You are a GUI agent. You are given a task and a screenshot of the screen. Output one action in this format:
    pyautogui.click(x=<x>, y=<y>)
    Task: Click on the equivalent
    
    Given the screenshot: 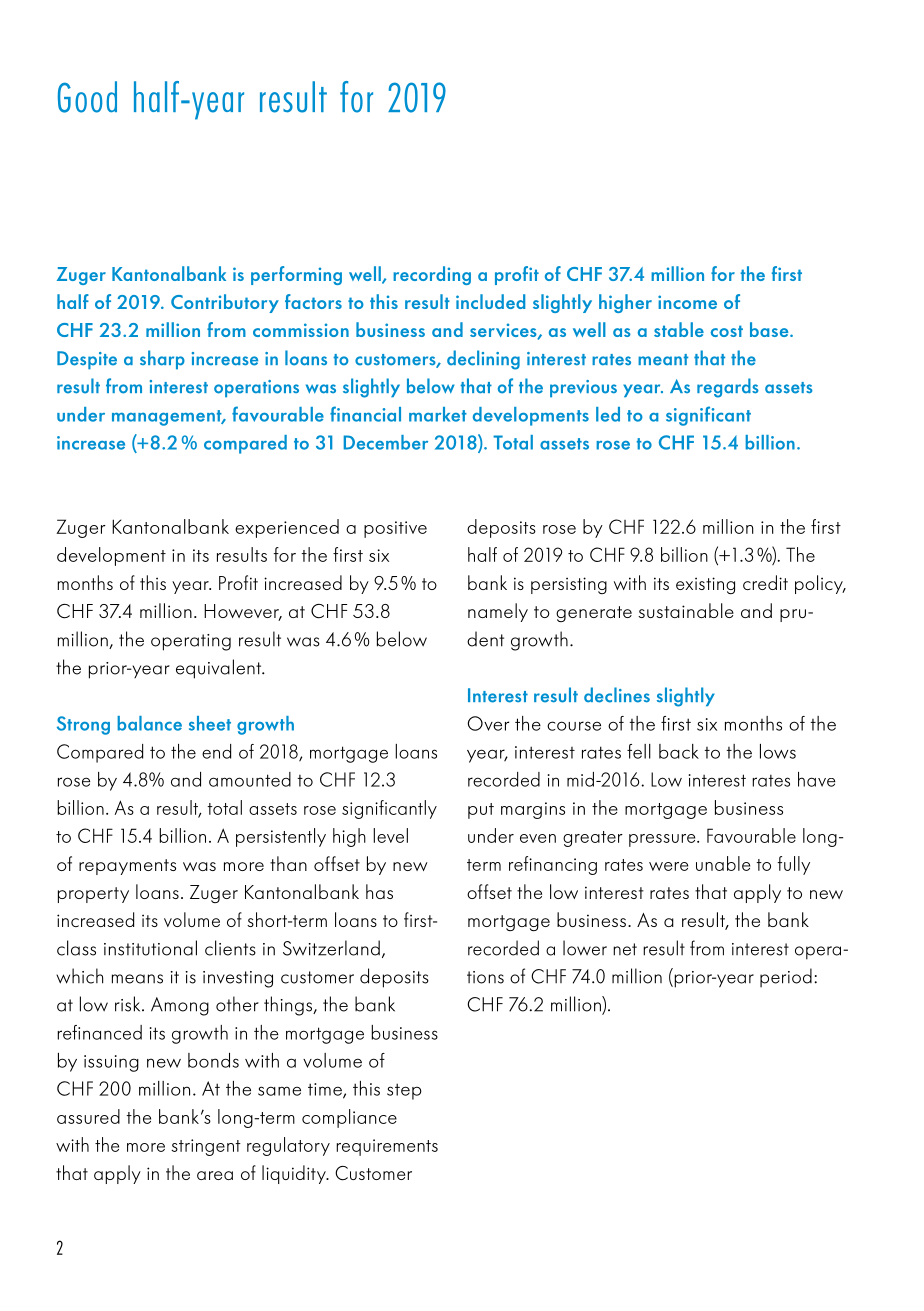 What is the action you would take?
    pyautogui.click(x=220, y=669)
